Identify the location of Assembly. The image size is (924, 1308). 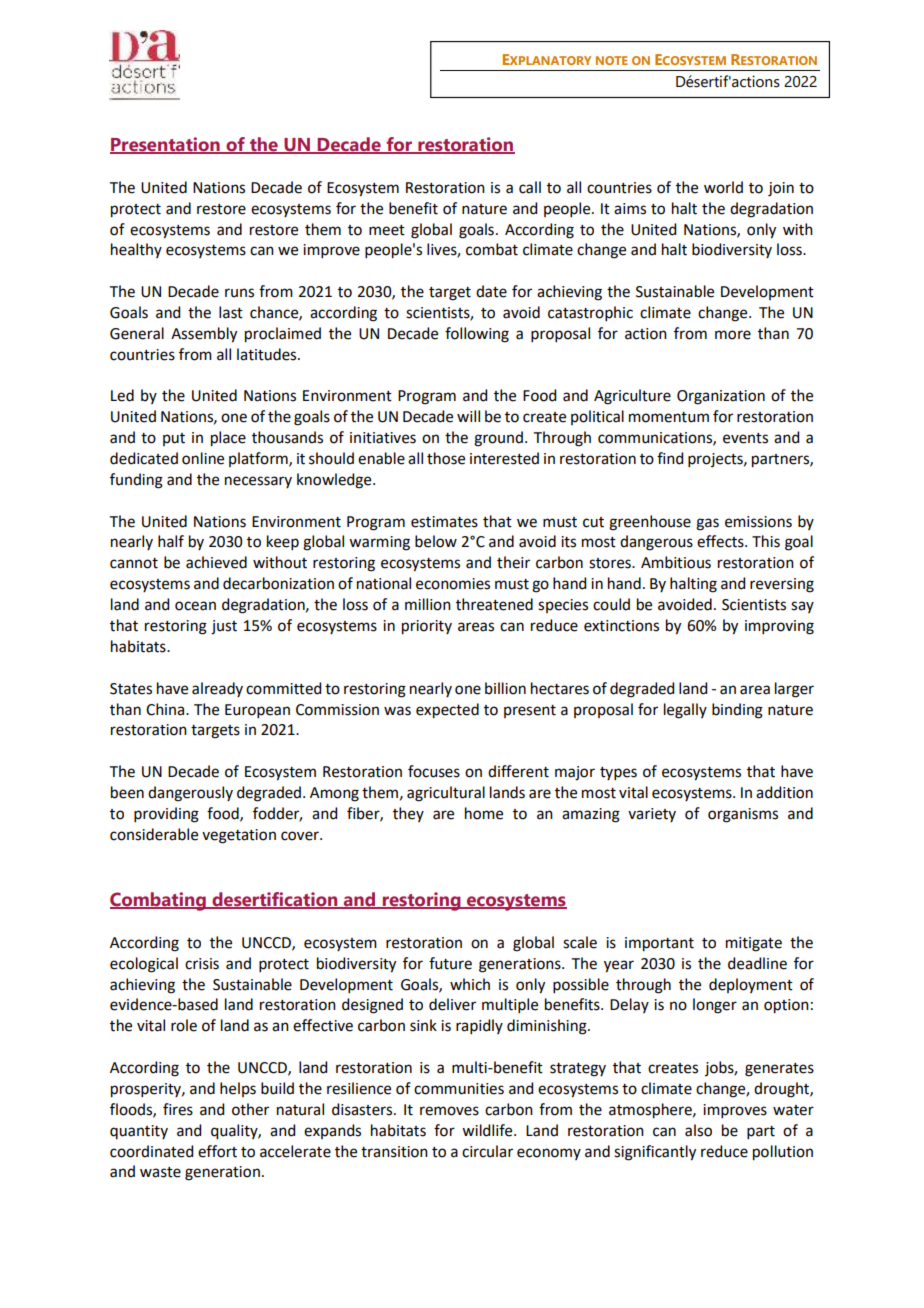
(204, 335).
